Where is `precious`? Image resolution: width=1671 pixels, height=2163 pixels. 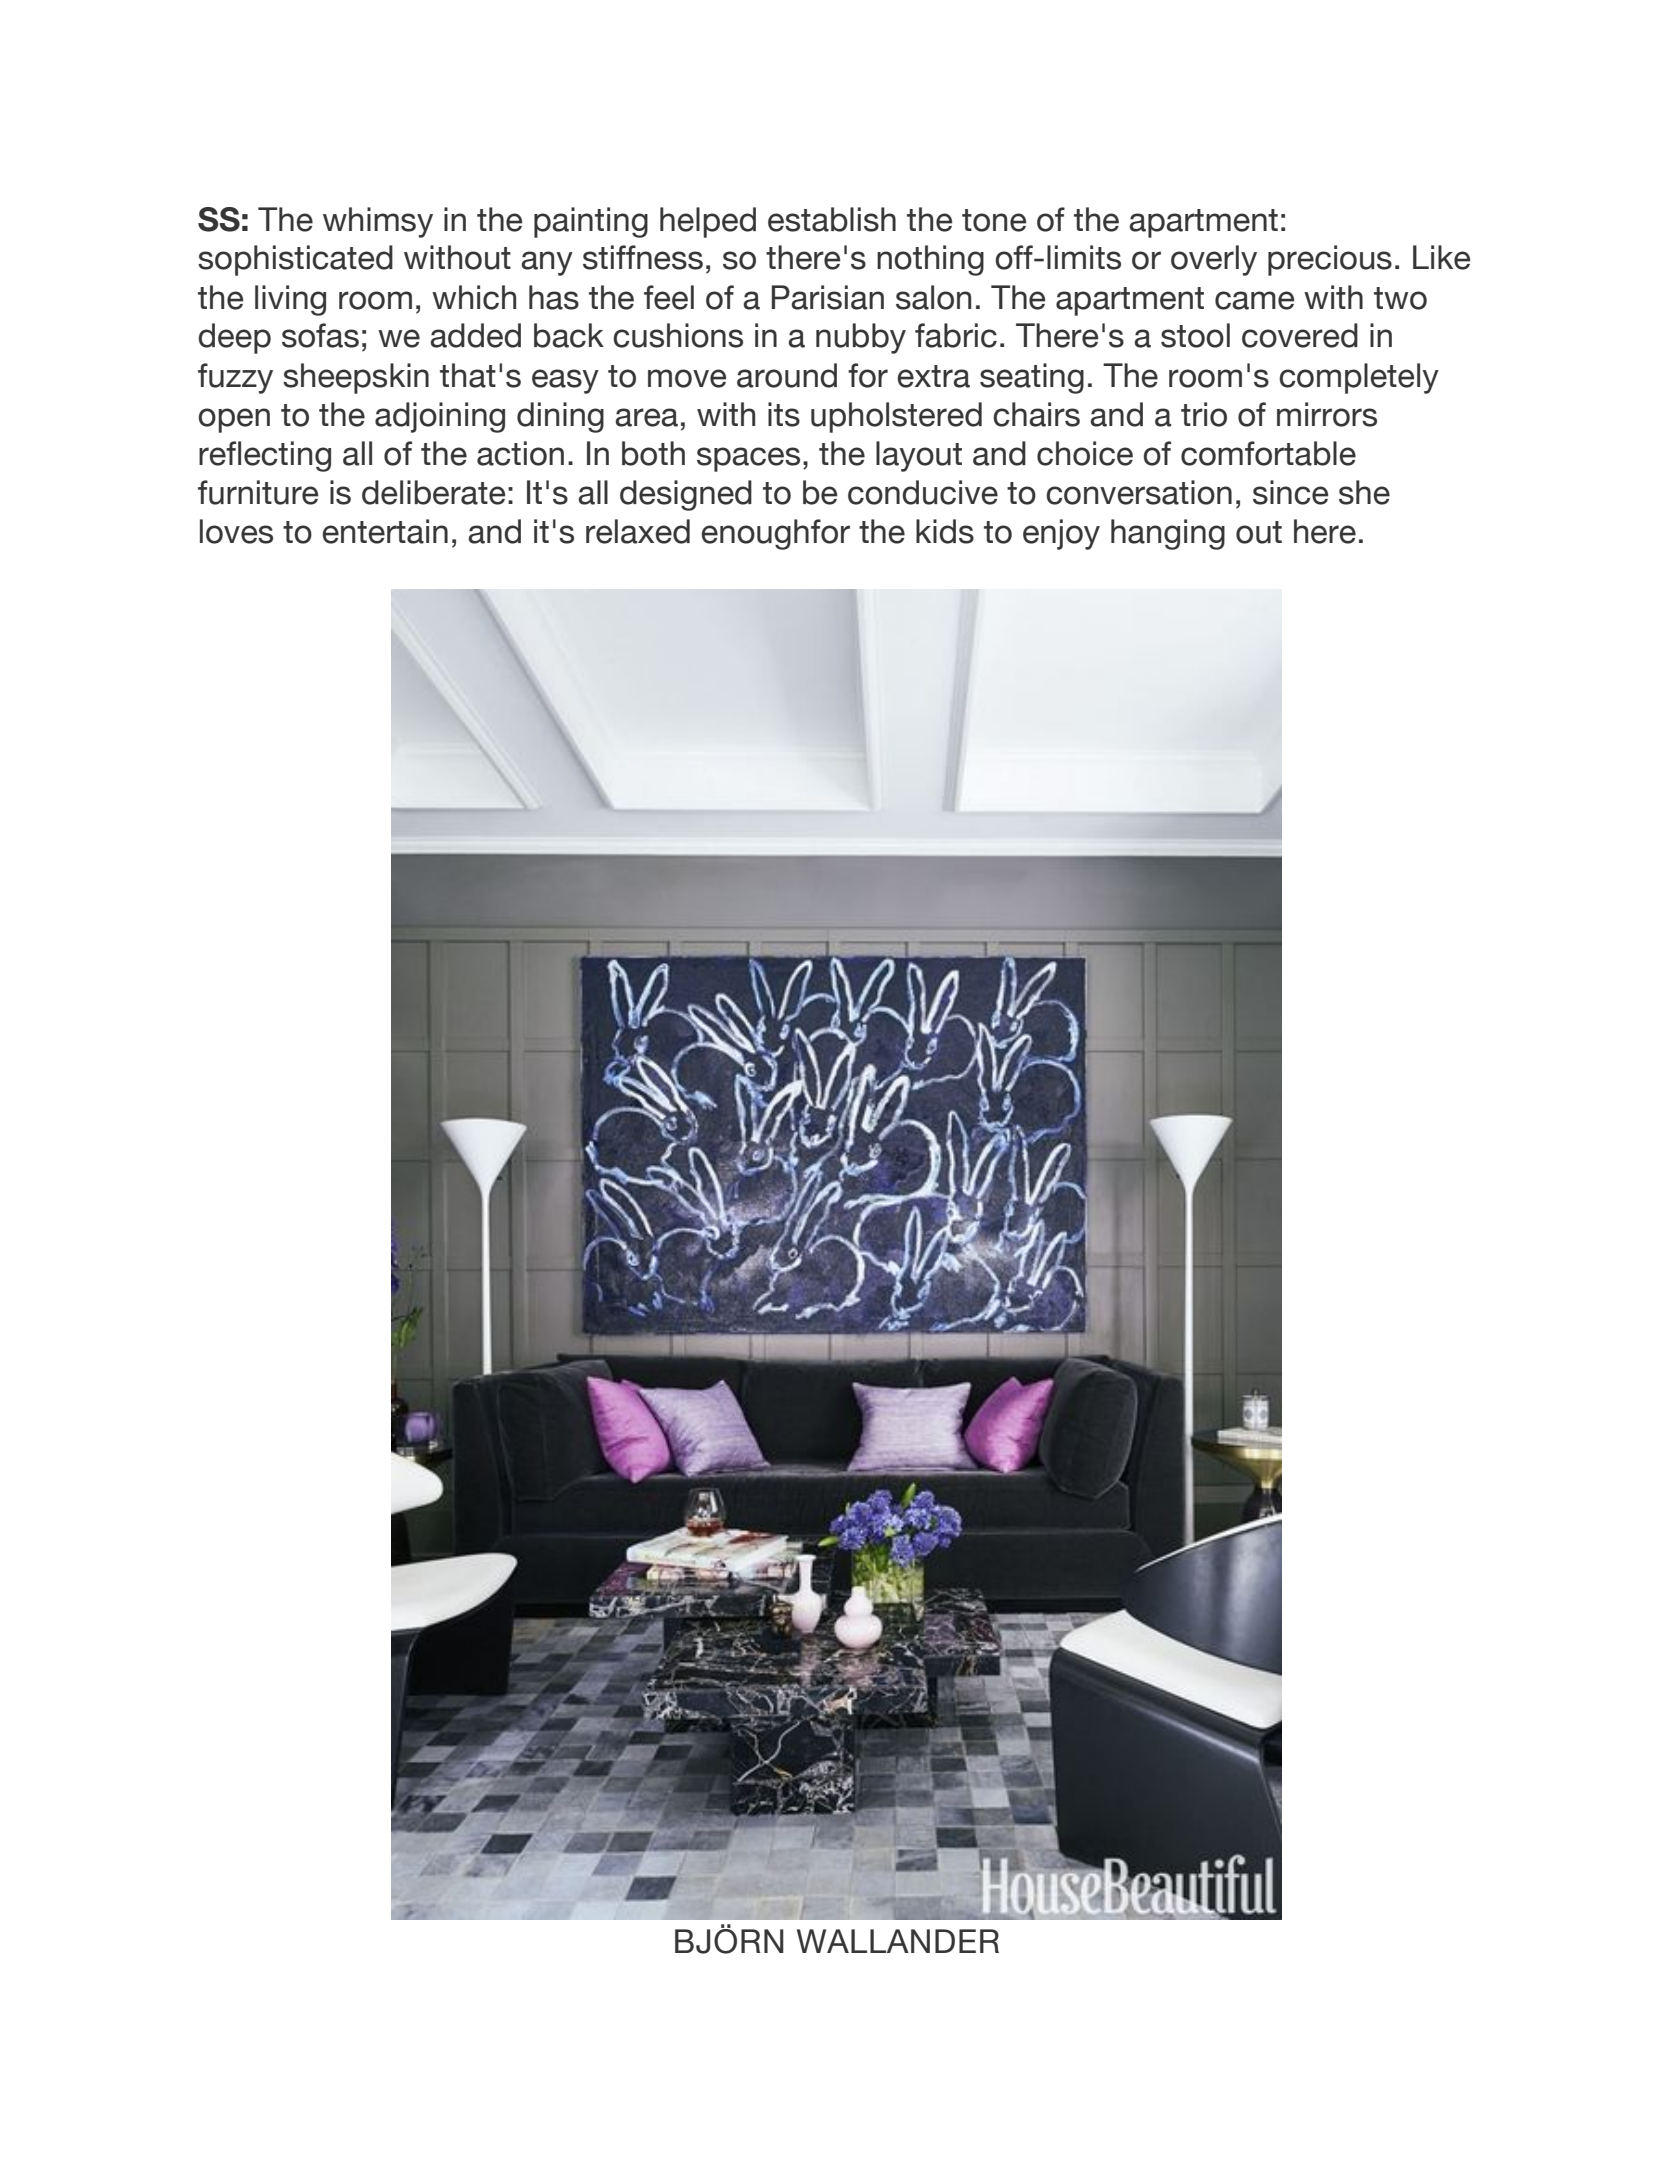 precious is located at coordinates (1330, 260).
